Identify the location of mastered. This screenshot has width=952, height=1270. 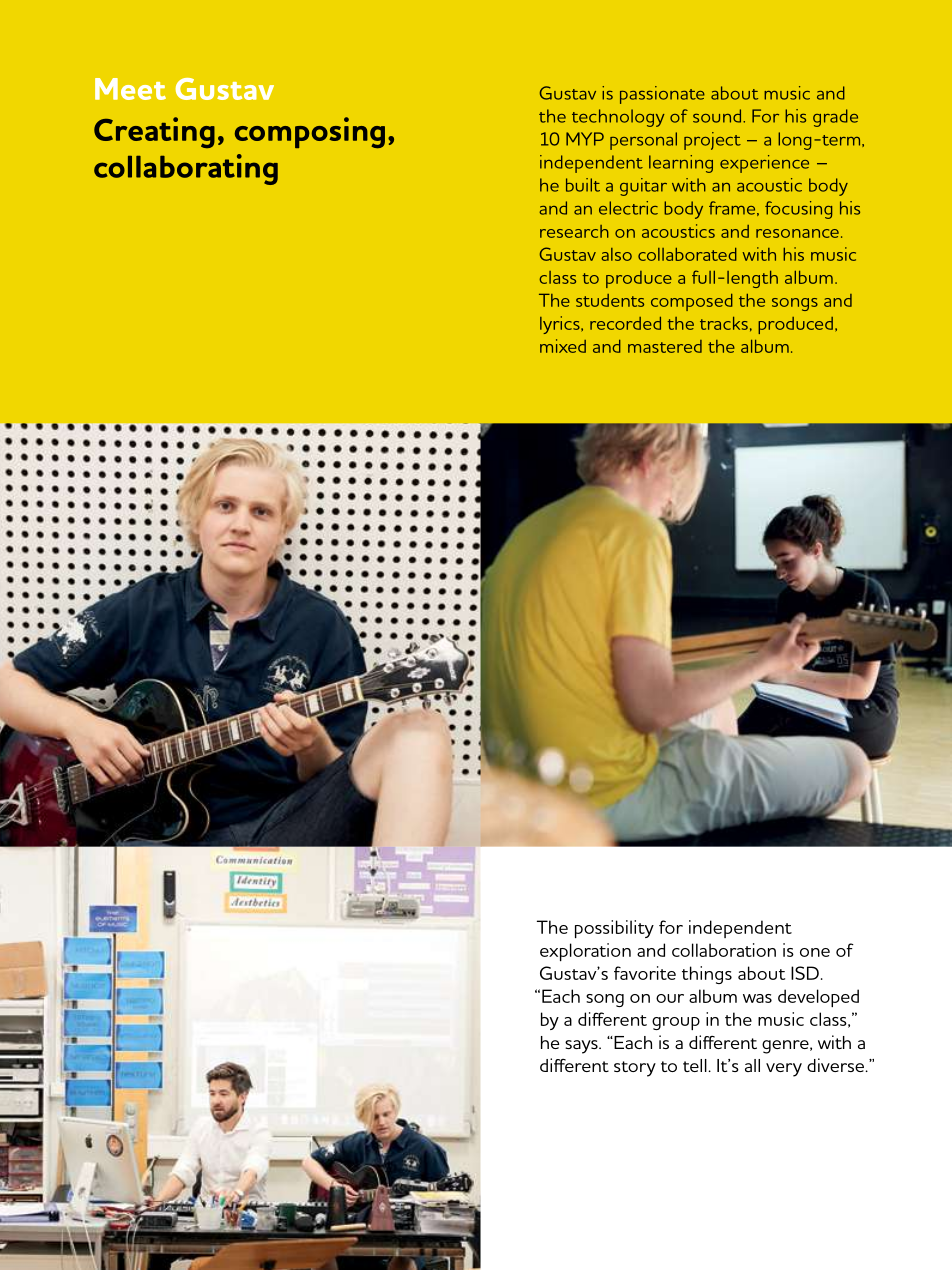
(665, 346).
